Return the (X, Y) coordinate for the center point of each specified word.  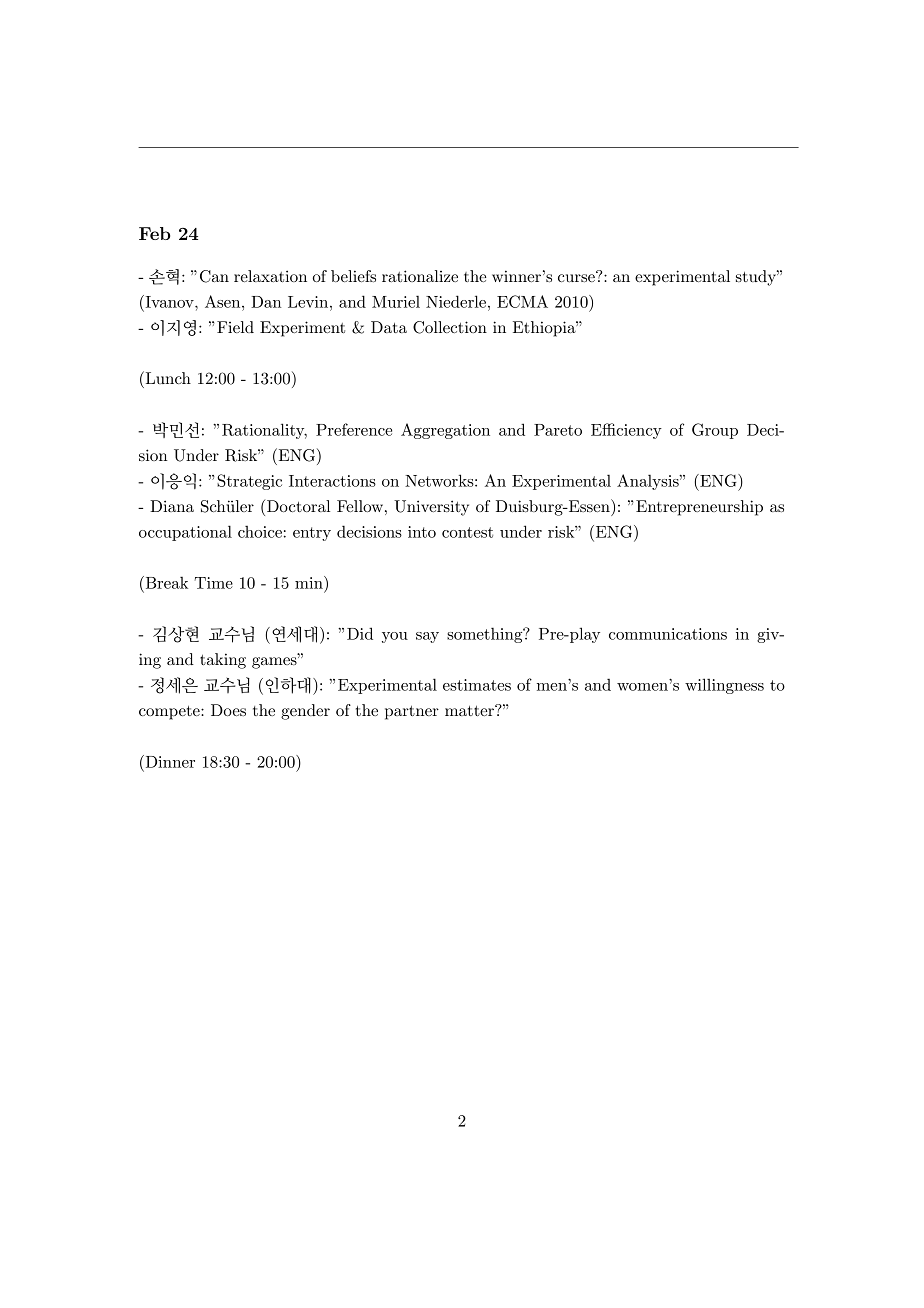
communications (668, 634)
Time (214, 583)
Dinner (169, 761)
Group (715, 431)
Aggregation (445, 431)
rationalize (420, 276)
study (757, 278)
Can (214, 276)
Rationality (264, 431)
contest (467, 532)
